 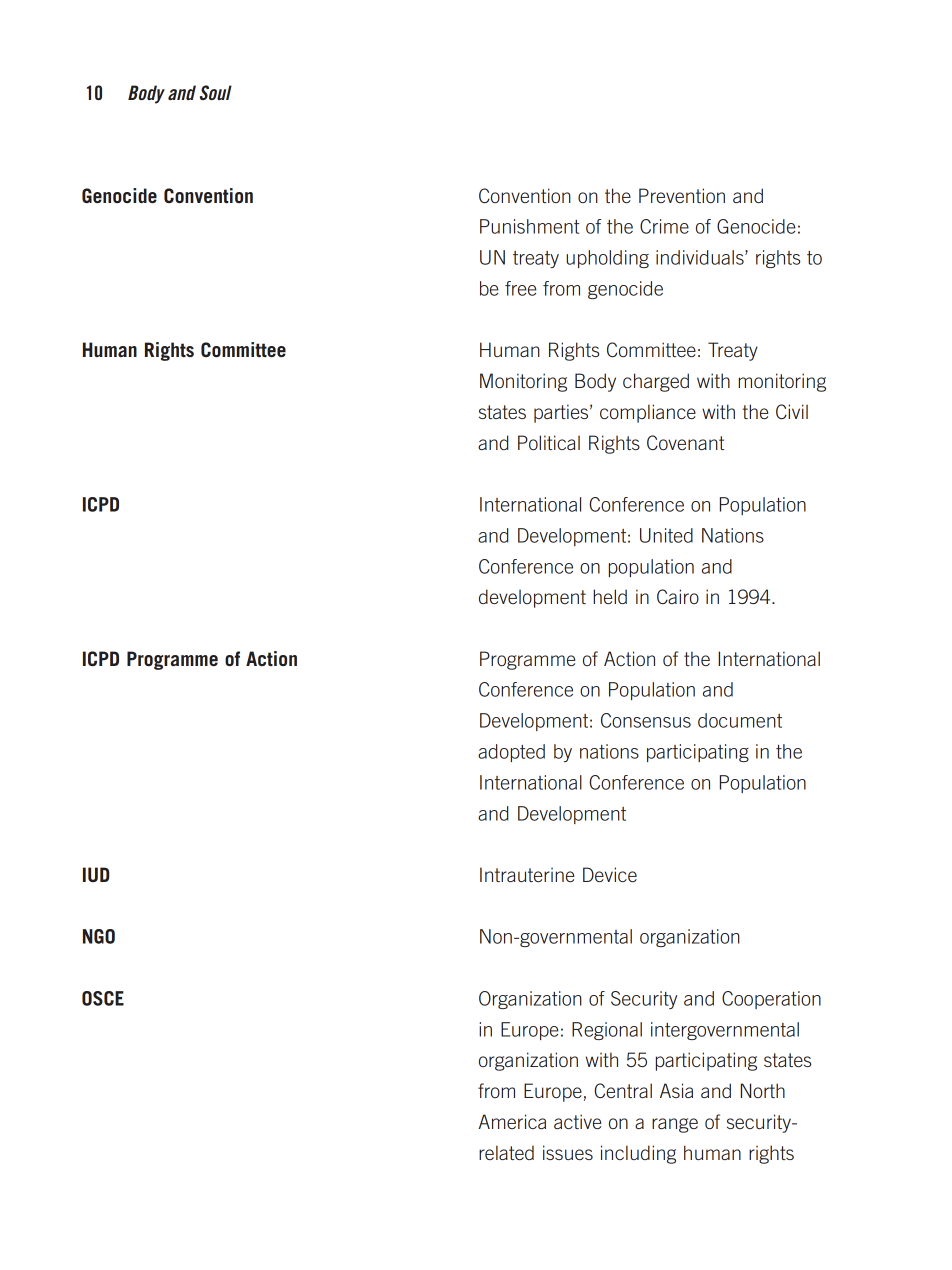 I want to click on Intrauterine, so click(x=527, y=874).
